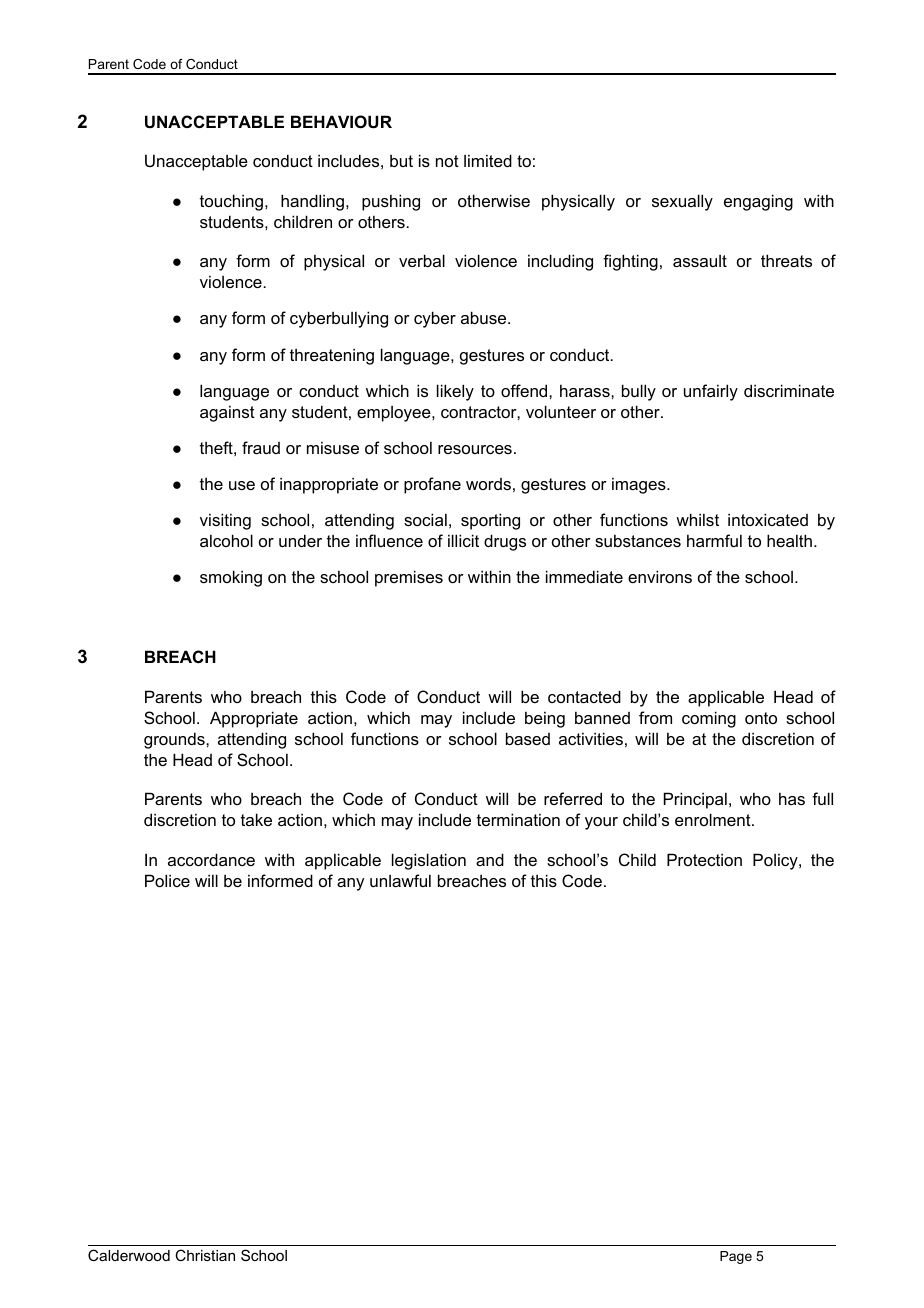 This page has width=924, height=1308. What do you see at coordinates (758, 202) in the page?
I see `engaging` at bounding box center [758, 202].
